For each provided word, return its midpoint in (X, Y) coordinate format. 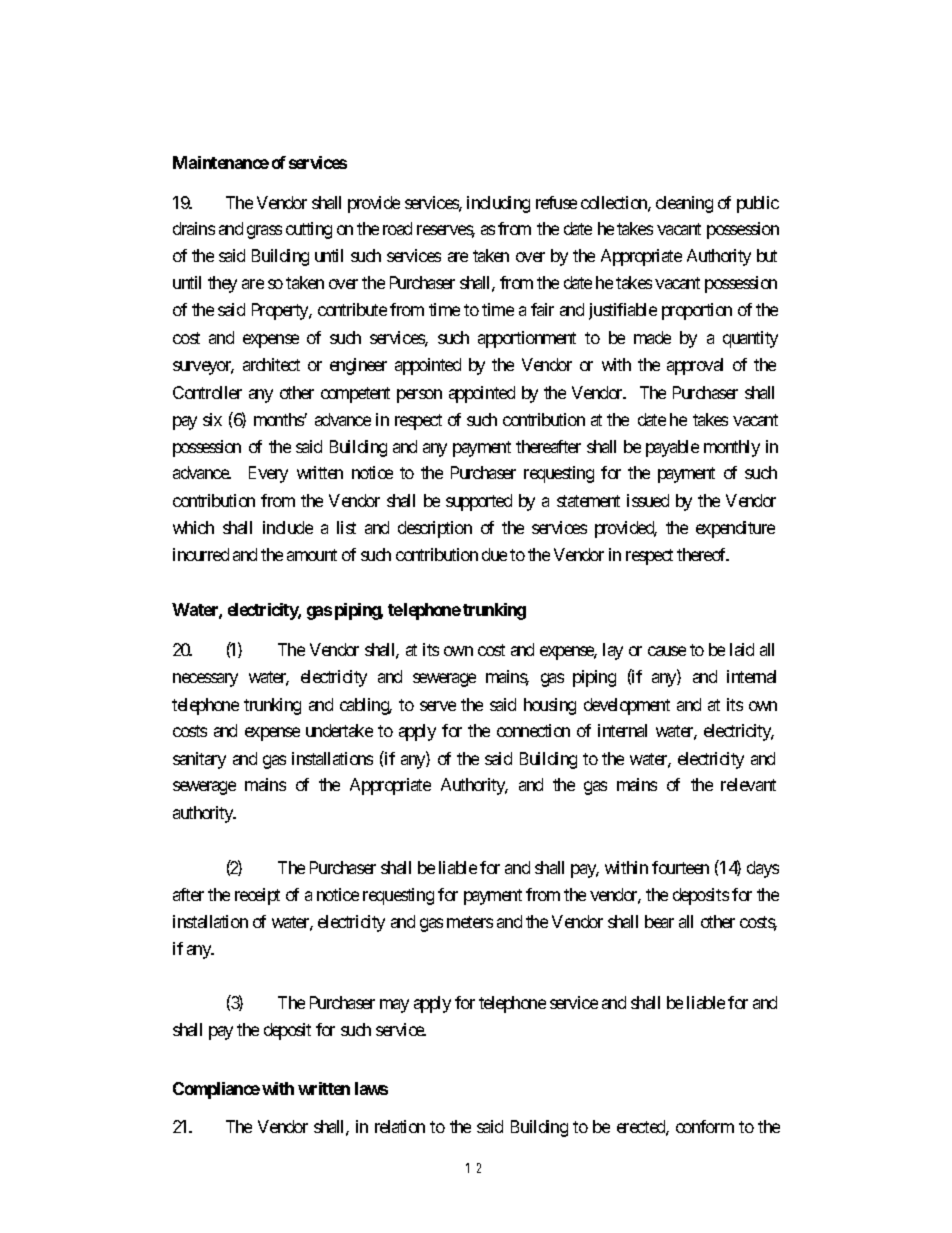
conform (705, 1126)
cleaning (684, 204)
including (498, 204)
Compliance (216, 1090)
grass (264, 232)
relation (400, 1126)
